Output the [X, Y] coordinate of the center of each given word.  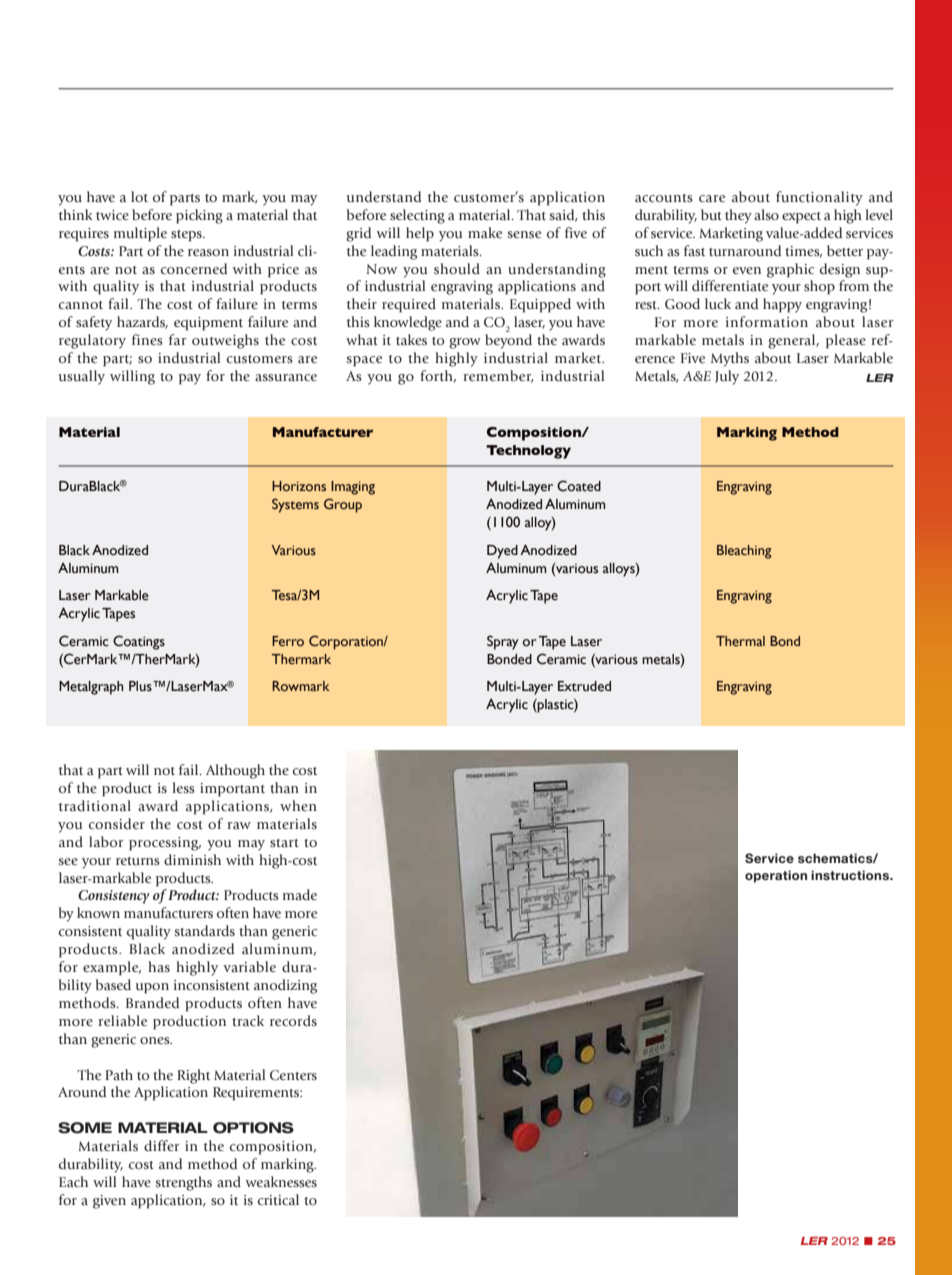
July [727, 377]
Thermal [740, 641]
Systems [295, 505]
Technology [528, 452]
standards [205, 930]
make [485, 232]
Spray [503, 642]
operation [776, 876]
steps [187, 236]
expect [801, 218]
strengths [184, 1183]
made [300, 894]
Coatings [139, 642]
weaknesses [281, 1181]
